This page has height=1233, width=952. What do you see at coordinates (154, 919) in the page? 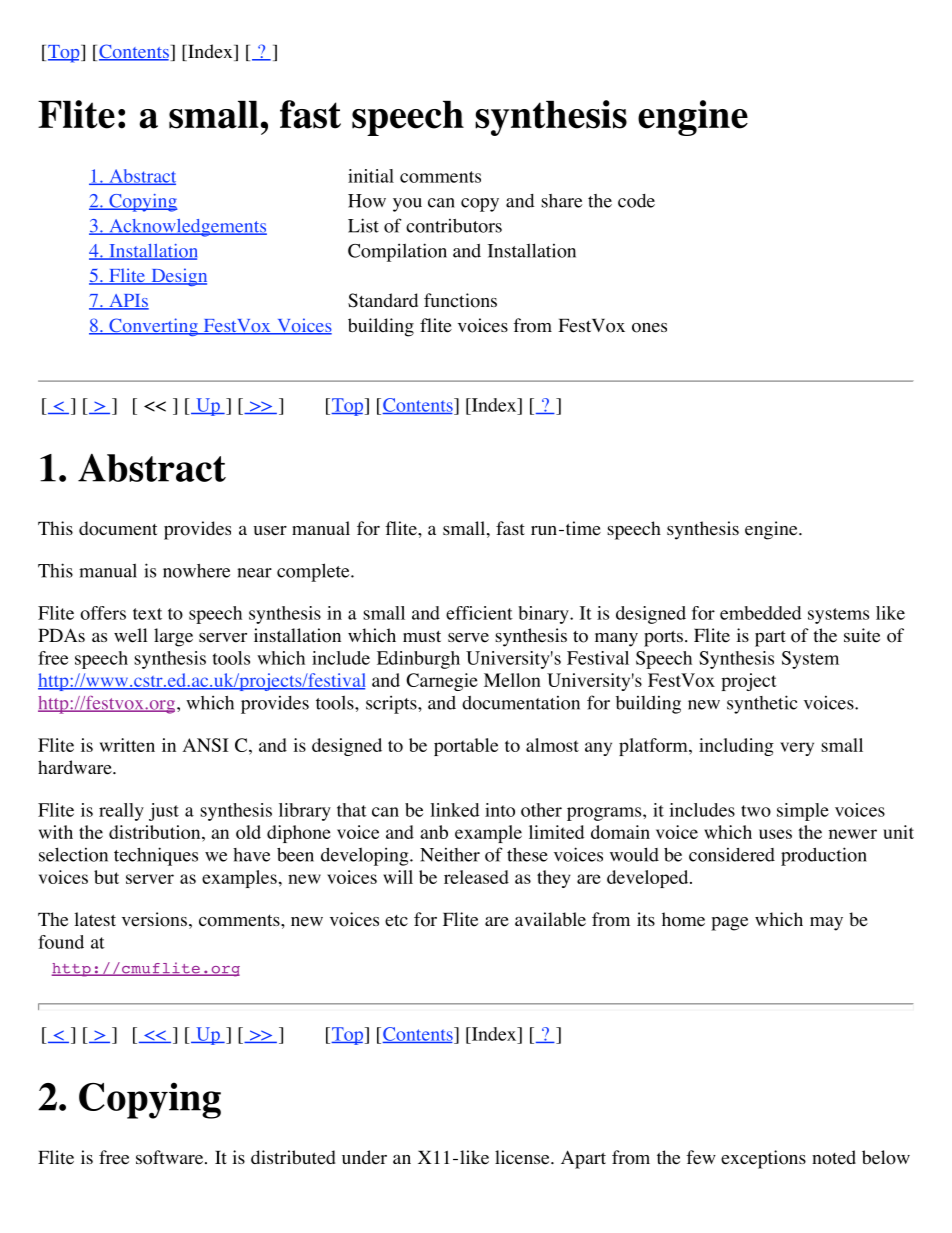
I see `versions` at bounding box center [154, 919].
